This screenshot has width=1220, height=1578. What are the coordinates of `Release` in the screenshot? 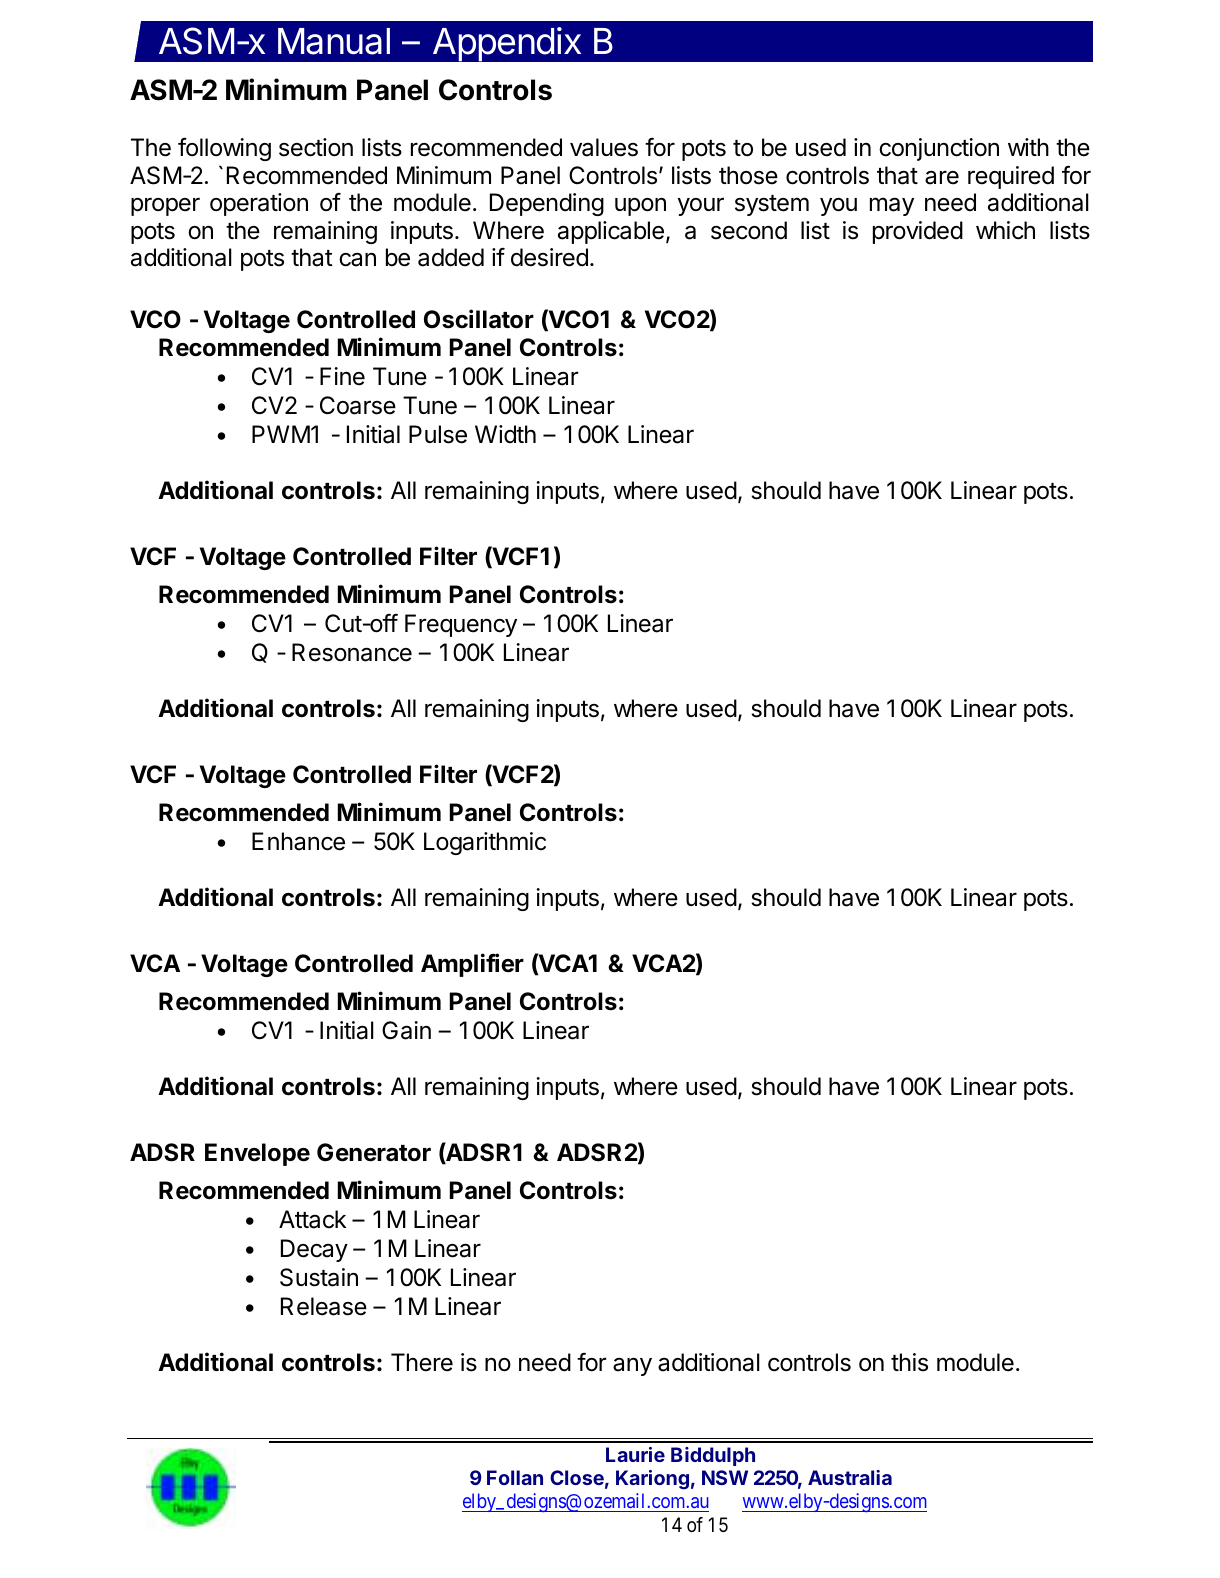 It's located at (324, 1306).
